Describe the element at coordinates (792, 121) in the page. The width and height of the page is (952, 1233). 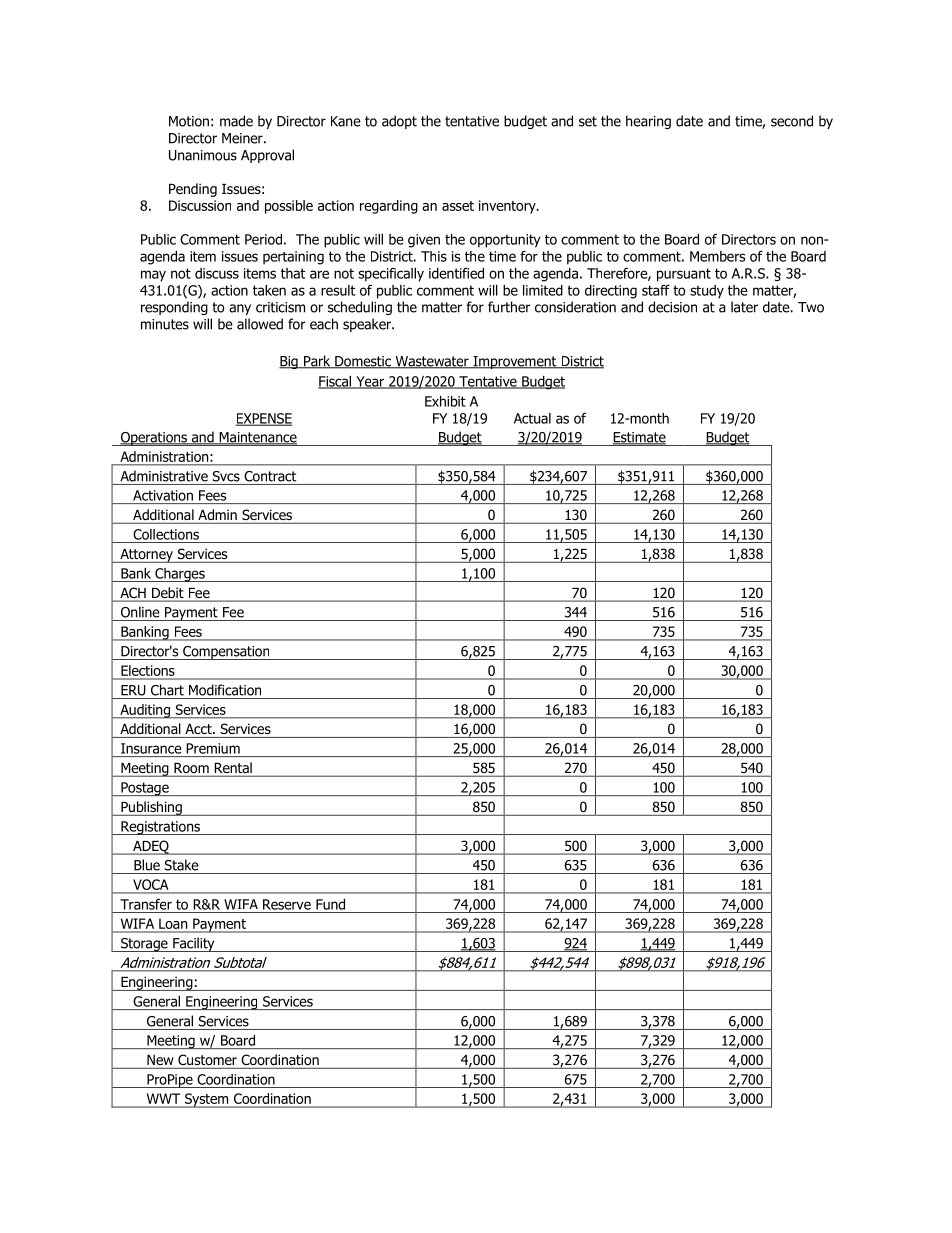
I see `second` at that location.
